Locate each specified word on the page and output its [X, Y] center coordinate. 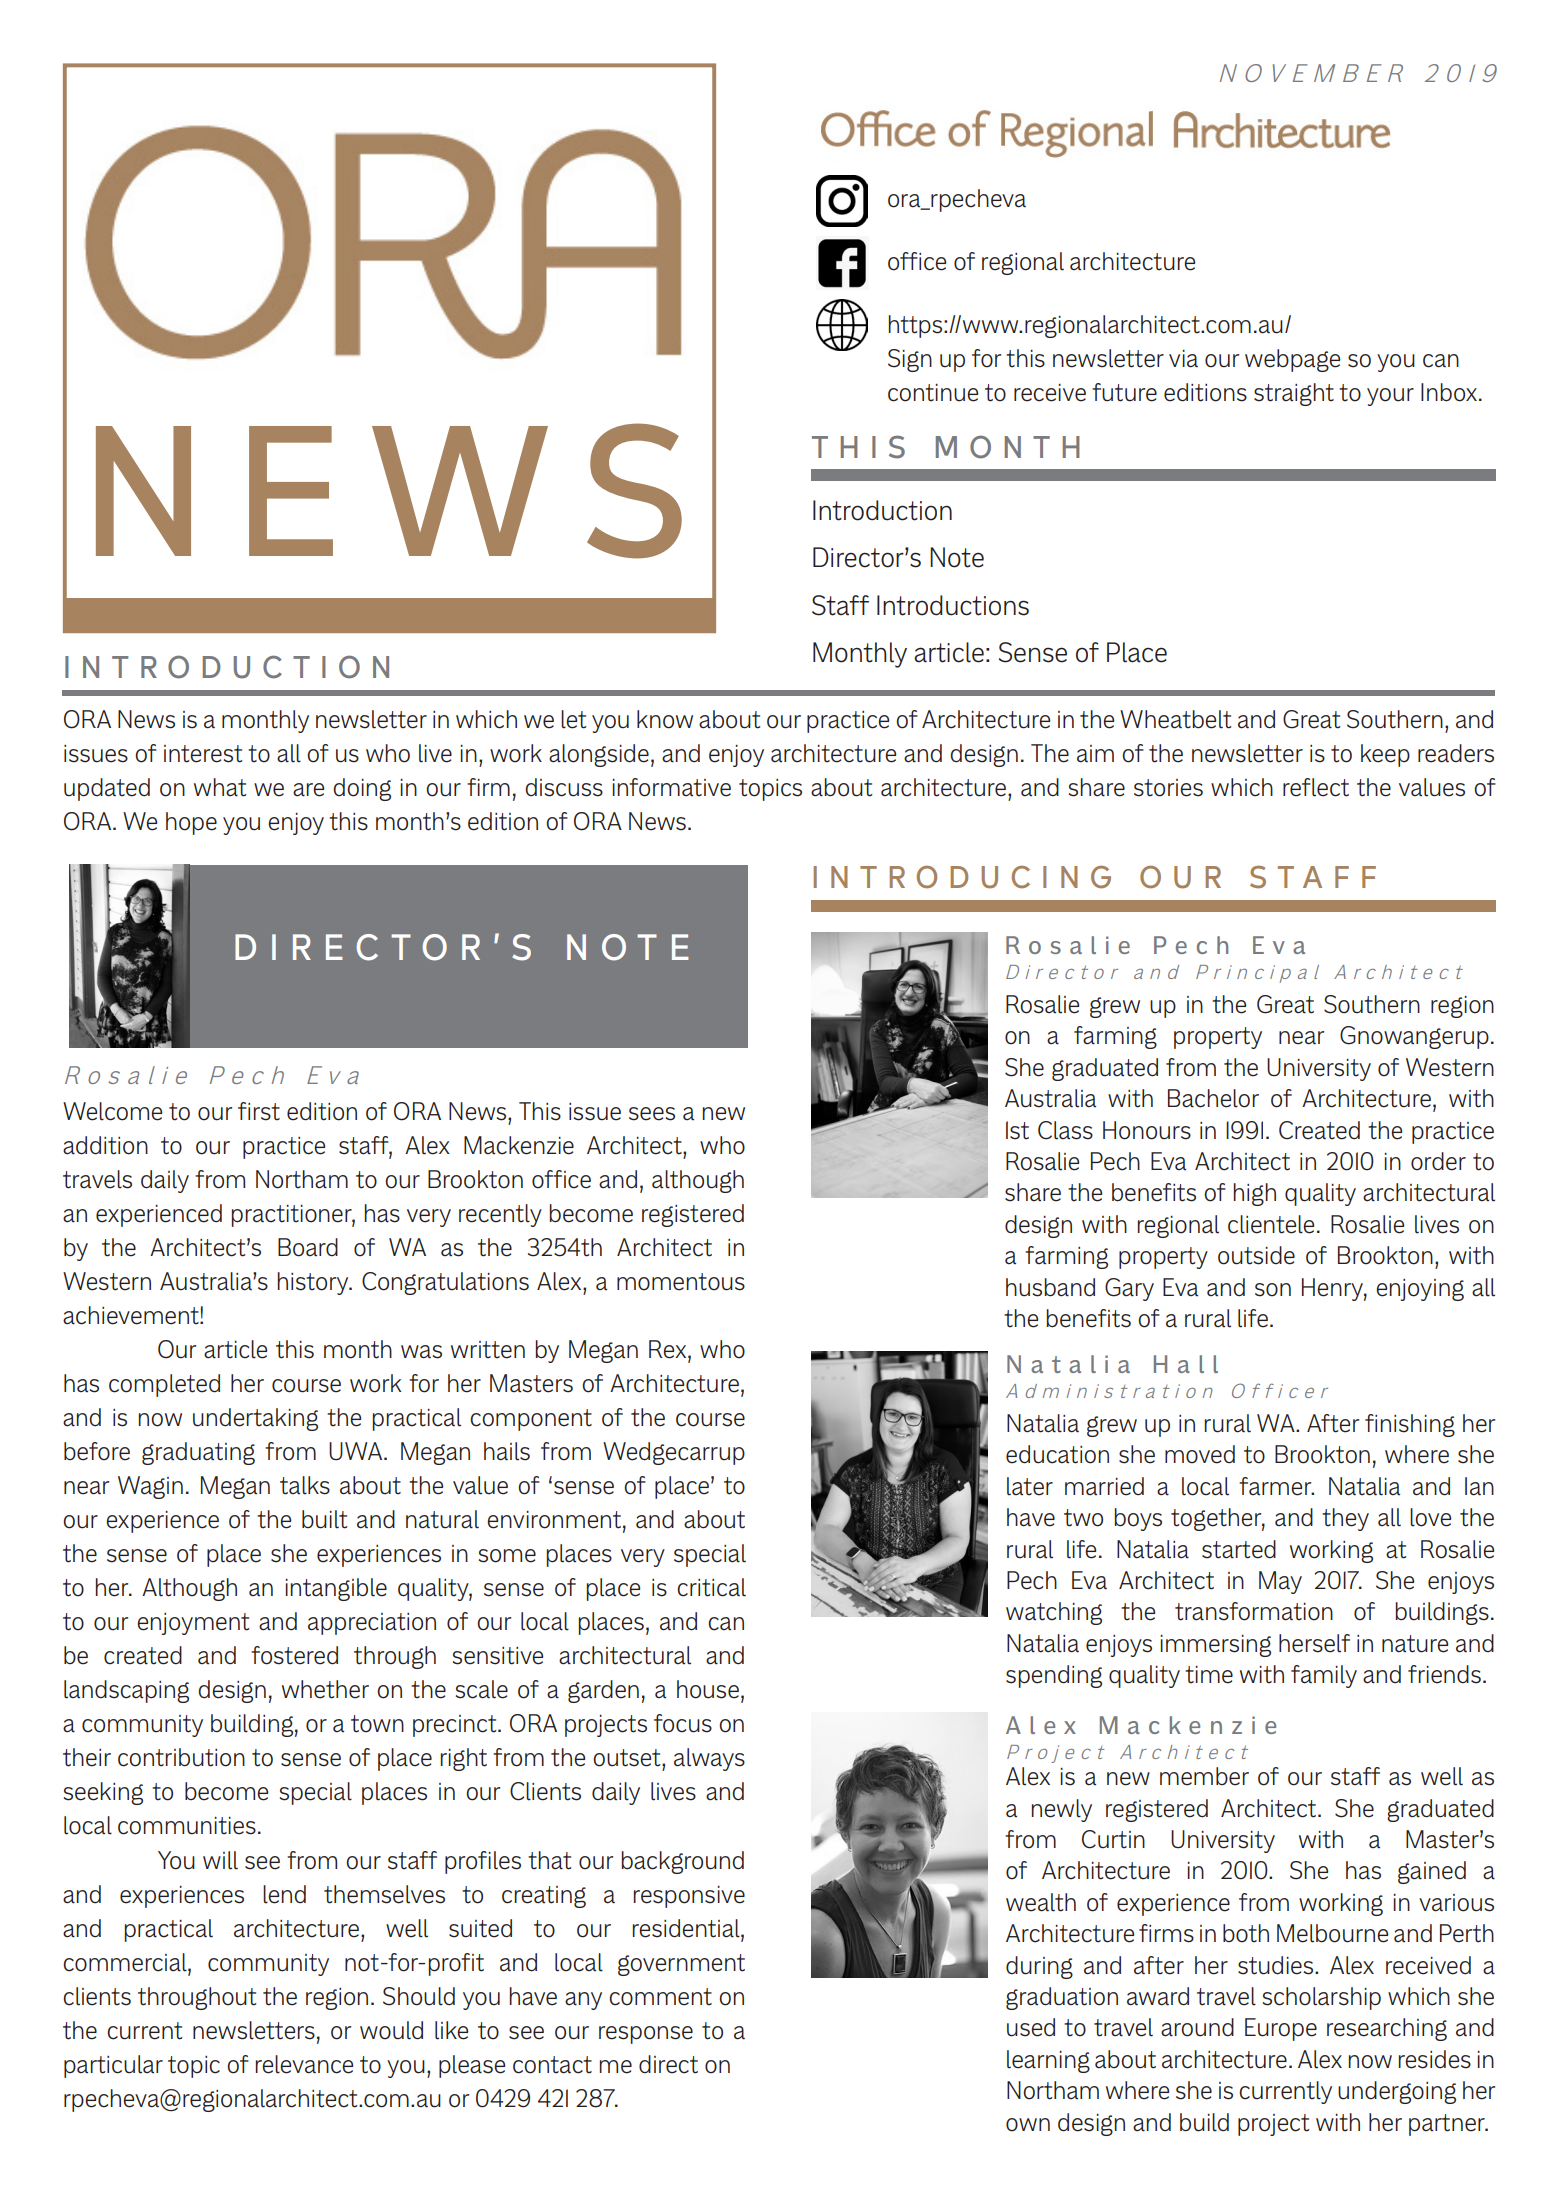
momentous [681, 1282]
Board [308, 1247]
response [646, 2035]
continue [933, 393]
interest [203, 754]
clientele [1271, 1224]
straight [1294, 394]
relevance [304, 2064]
